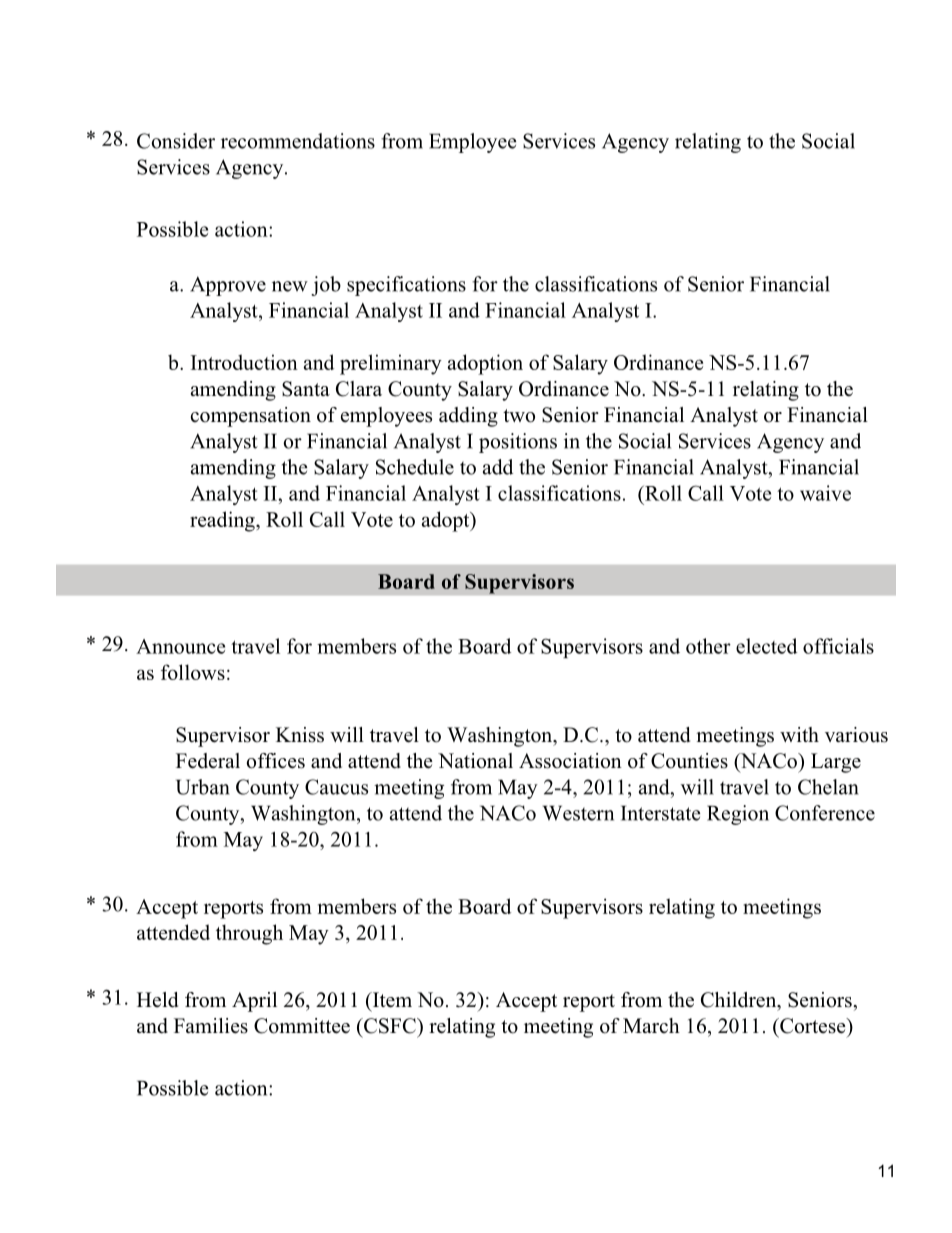 This screenshot has width=952, height=1233. I want to click on positions, so click(518, 443).
